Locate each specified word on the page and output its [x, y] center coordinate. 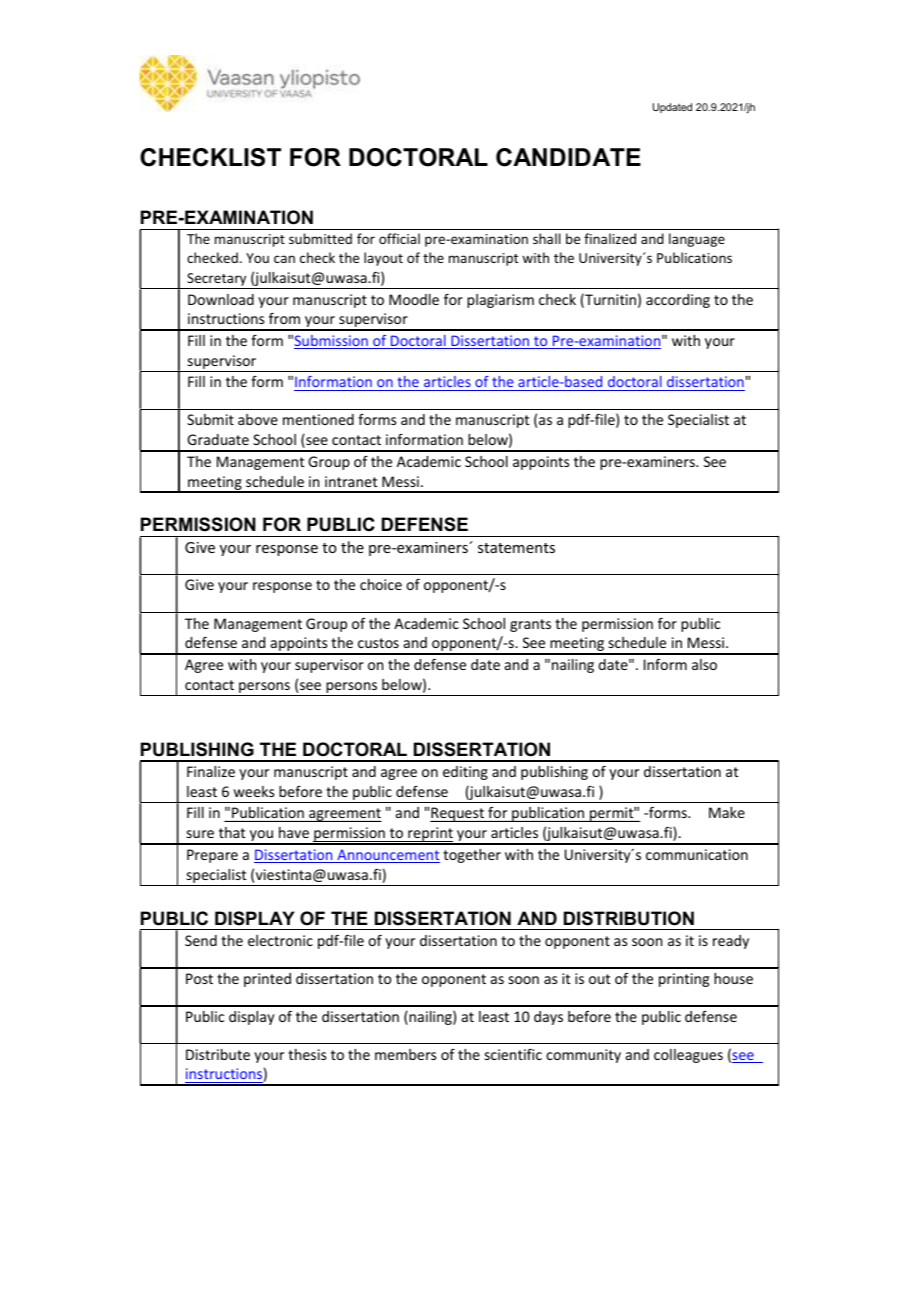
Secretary [217, 281]
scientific [513, 1054]
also [704, 664]
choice [381, 584]
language [697, 240]
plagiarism [500, 301]
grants [530, 625]
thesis [307, 1054]
